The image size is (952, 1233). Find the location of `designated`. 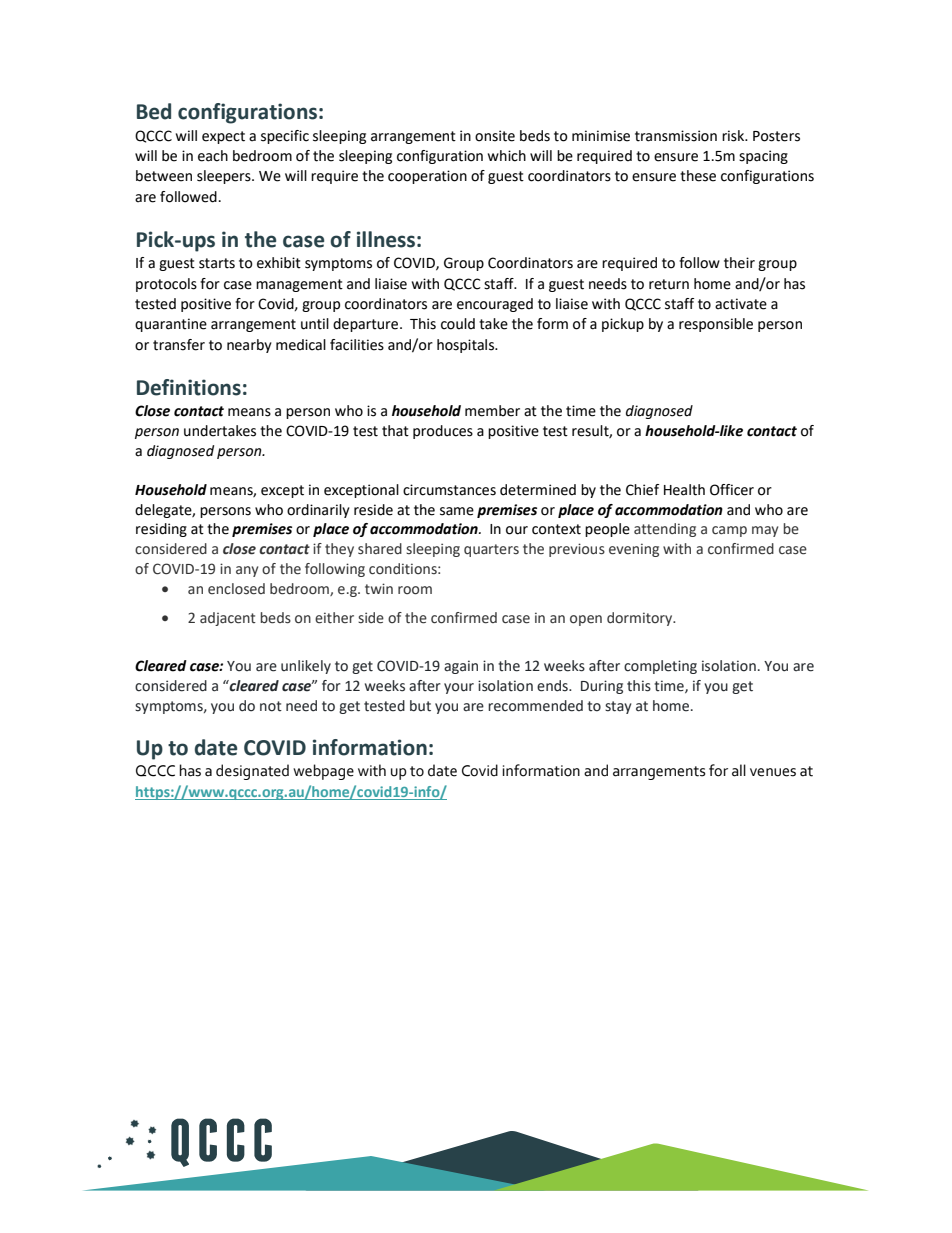

designated is located at coordinates (252, 772).
